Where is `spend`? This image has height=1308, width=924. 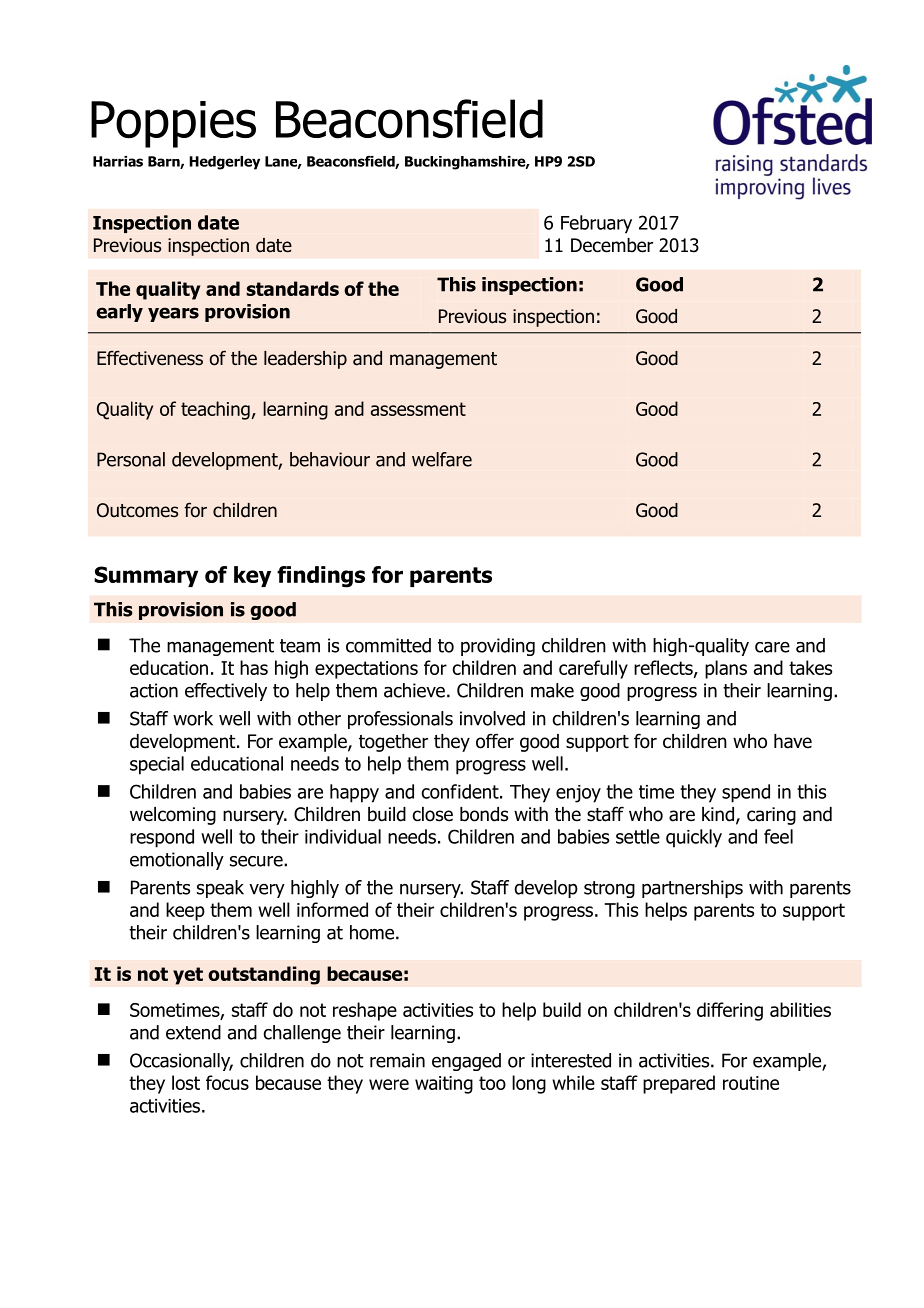
spend is located at coordinates (746, 793).
